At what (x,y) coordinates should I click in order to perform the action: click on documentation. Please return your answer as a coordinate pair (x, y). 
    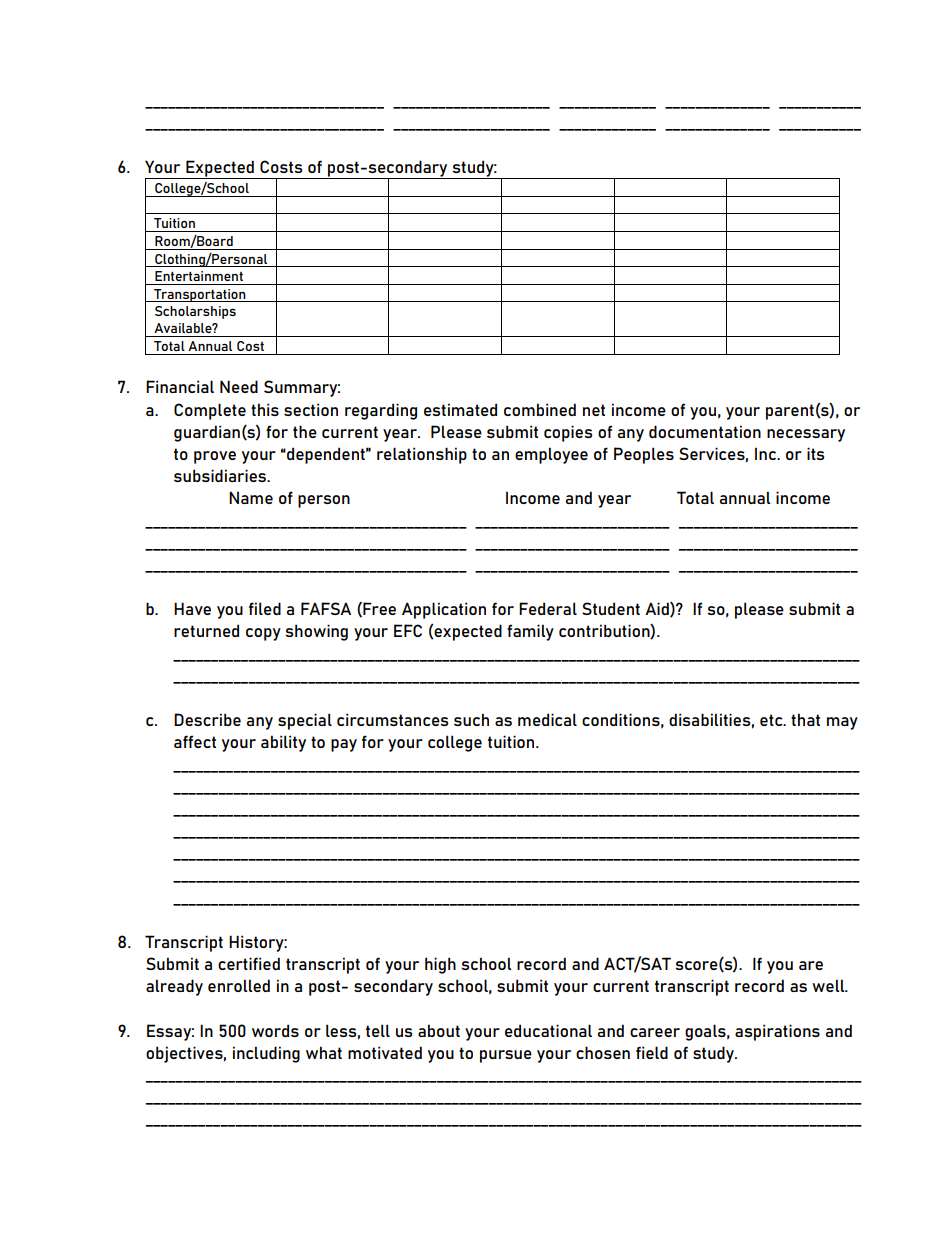
    Looking at the image, I should click on (705, 431).
